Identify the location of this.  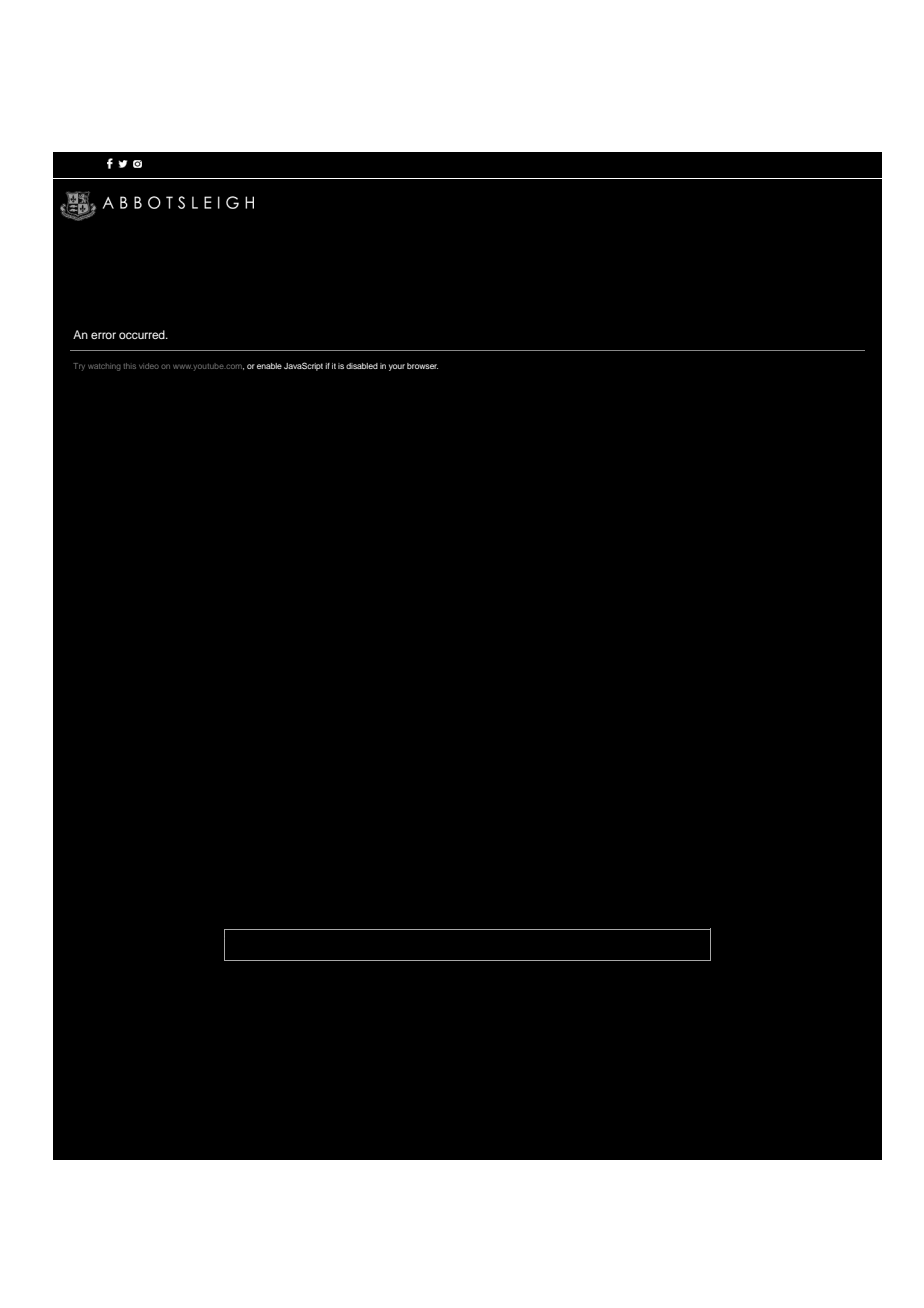
(130, 366).
